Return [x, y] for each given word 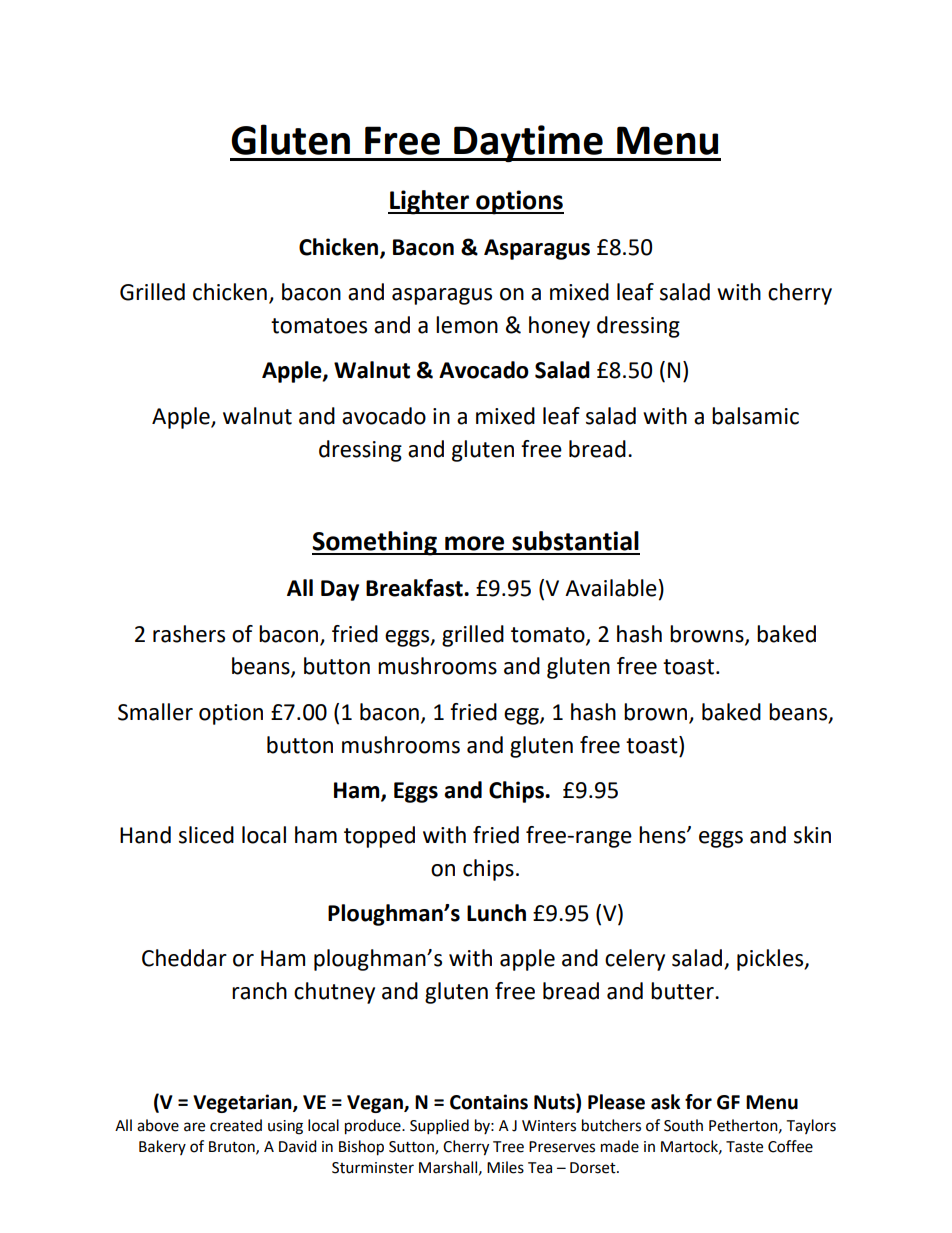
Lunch [496, 913]
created [236, 1125]
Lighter [429, 202]
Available [611, 588]
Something [375, 543]
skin [812, 835]
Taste [744, 1147]
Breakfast [415, 588]
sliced [206, 835]
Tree [508, 1147]
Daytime [528, 143]
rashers [189, 634]
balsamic [755, 416]
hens [663, 835]
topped [379, 837]
